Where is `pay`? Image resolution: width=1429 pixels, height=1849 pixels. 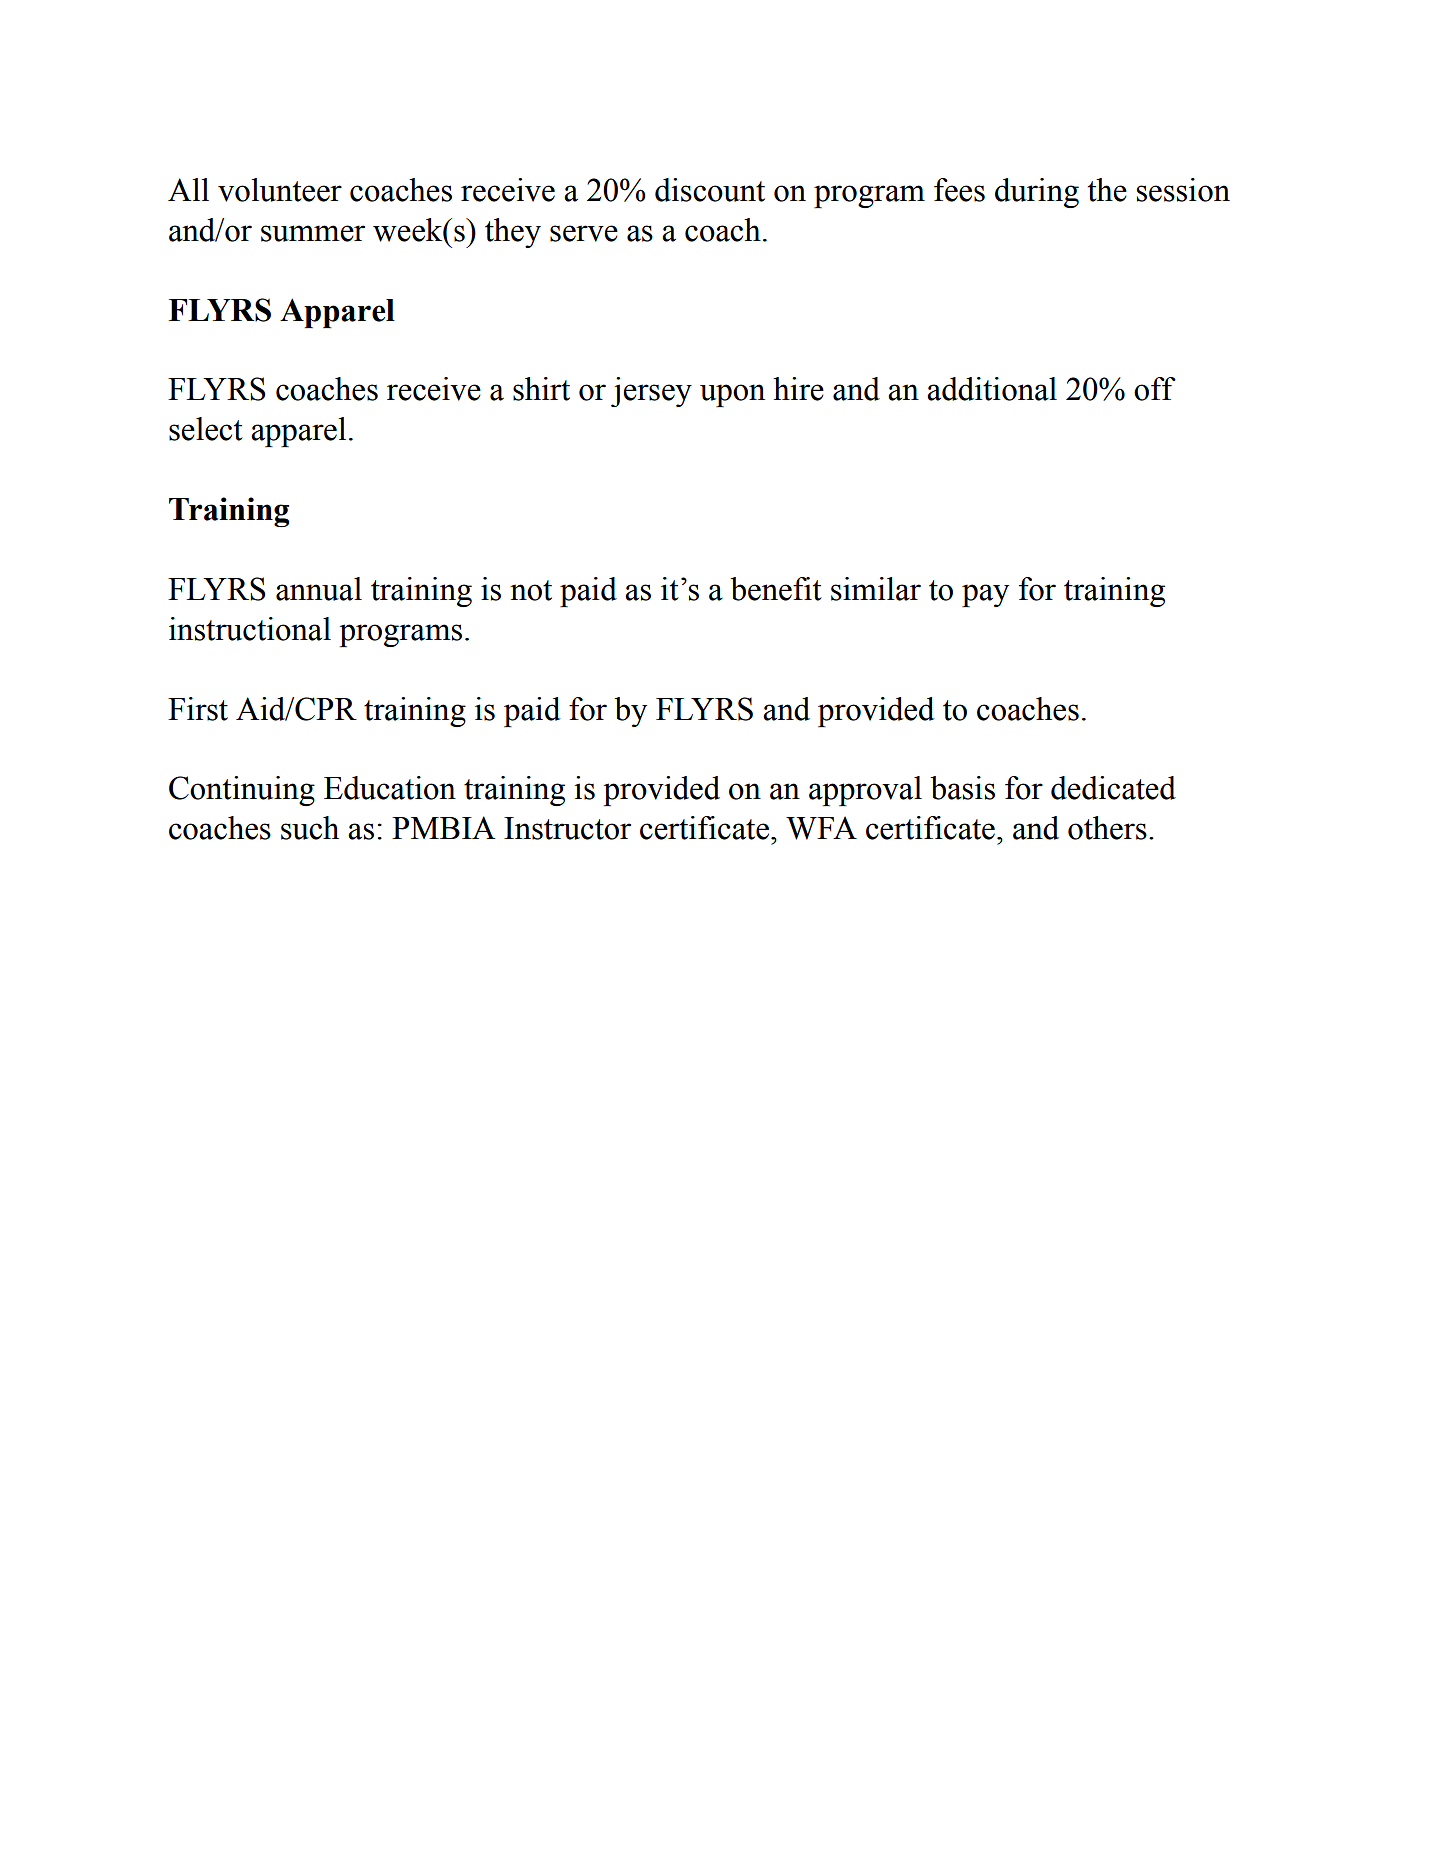
pay is located at coordinates (985, 595).
